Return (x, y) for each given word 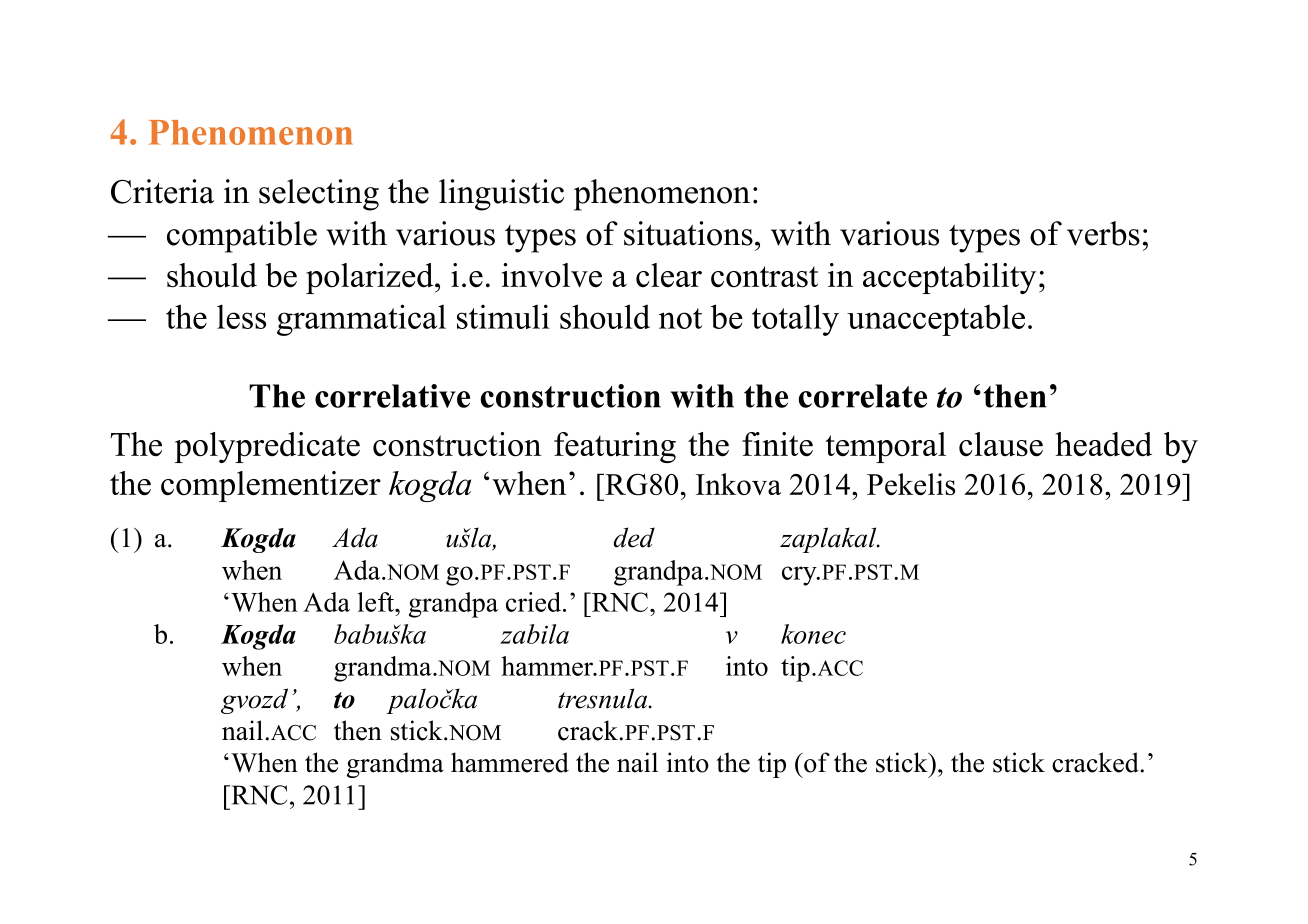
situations (688, 233)
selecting (319, 195)
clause (1001, 444)
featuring (615, 447)
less (241, 316)
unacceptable (936, 320)
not (680, 318)
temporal (885, 447)
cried (535, 602)
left (377, 602)
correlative (392, 396)
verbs (1103, 233)
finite (777, 444)
